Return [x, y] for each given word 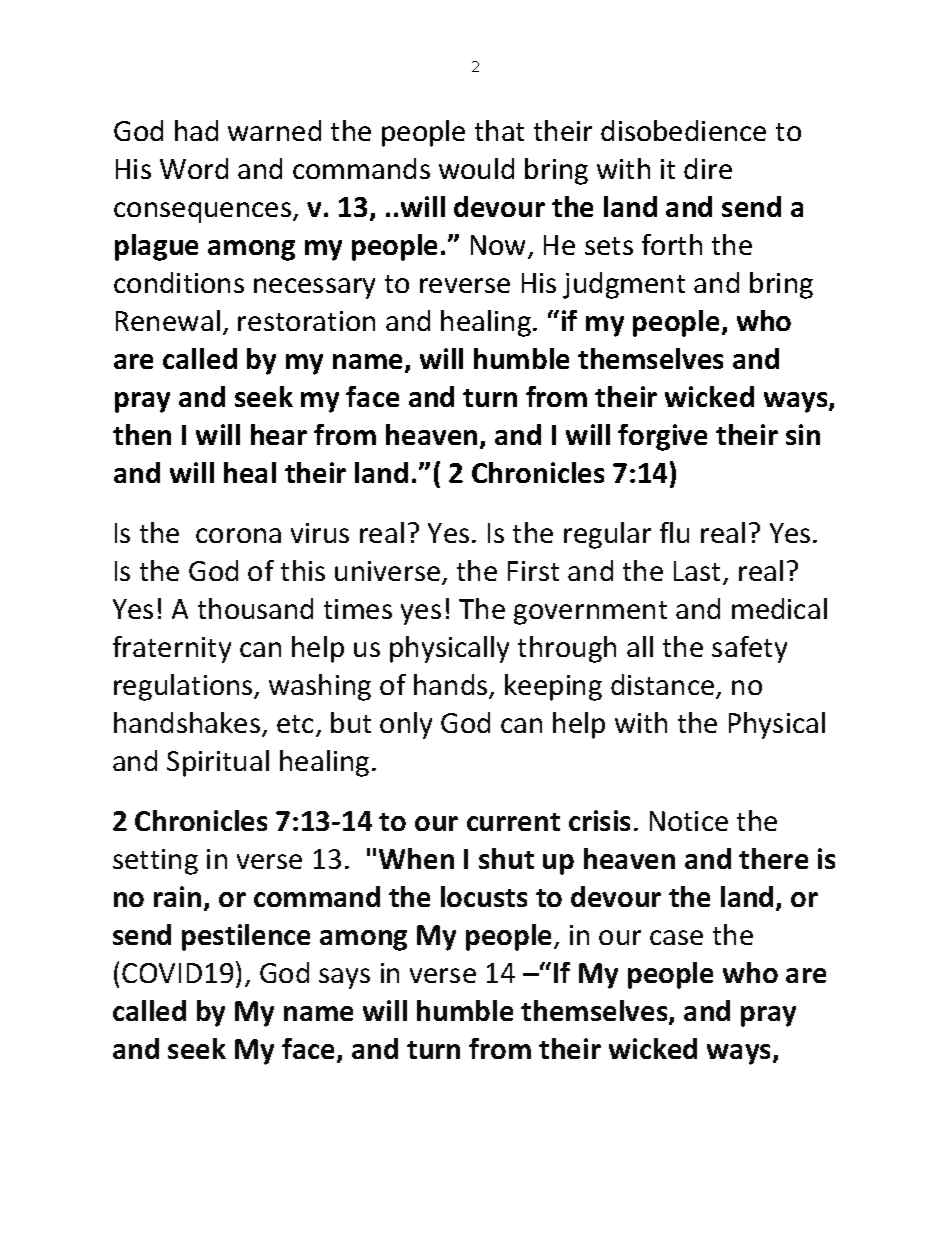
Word [194, 168]
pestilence [246, 937]
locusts [484, 896]
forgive [662, 437]
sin [803, 434]
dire [708, 168]
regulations [184, 687]
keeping [553, 687]
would [476, 168]
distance [664, 686]
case [676, 937]
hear [279, 434]
